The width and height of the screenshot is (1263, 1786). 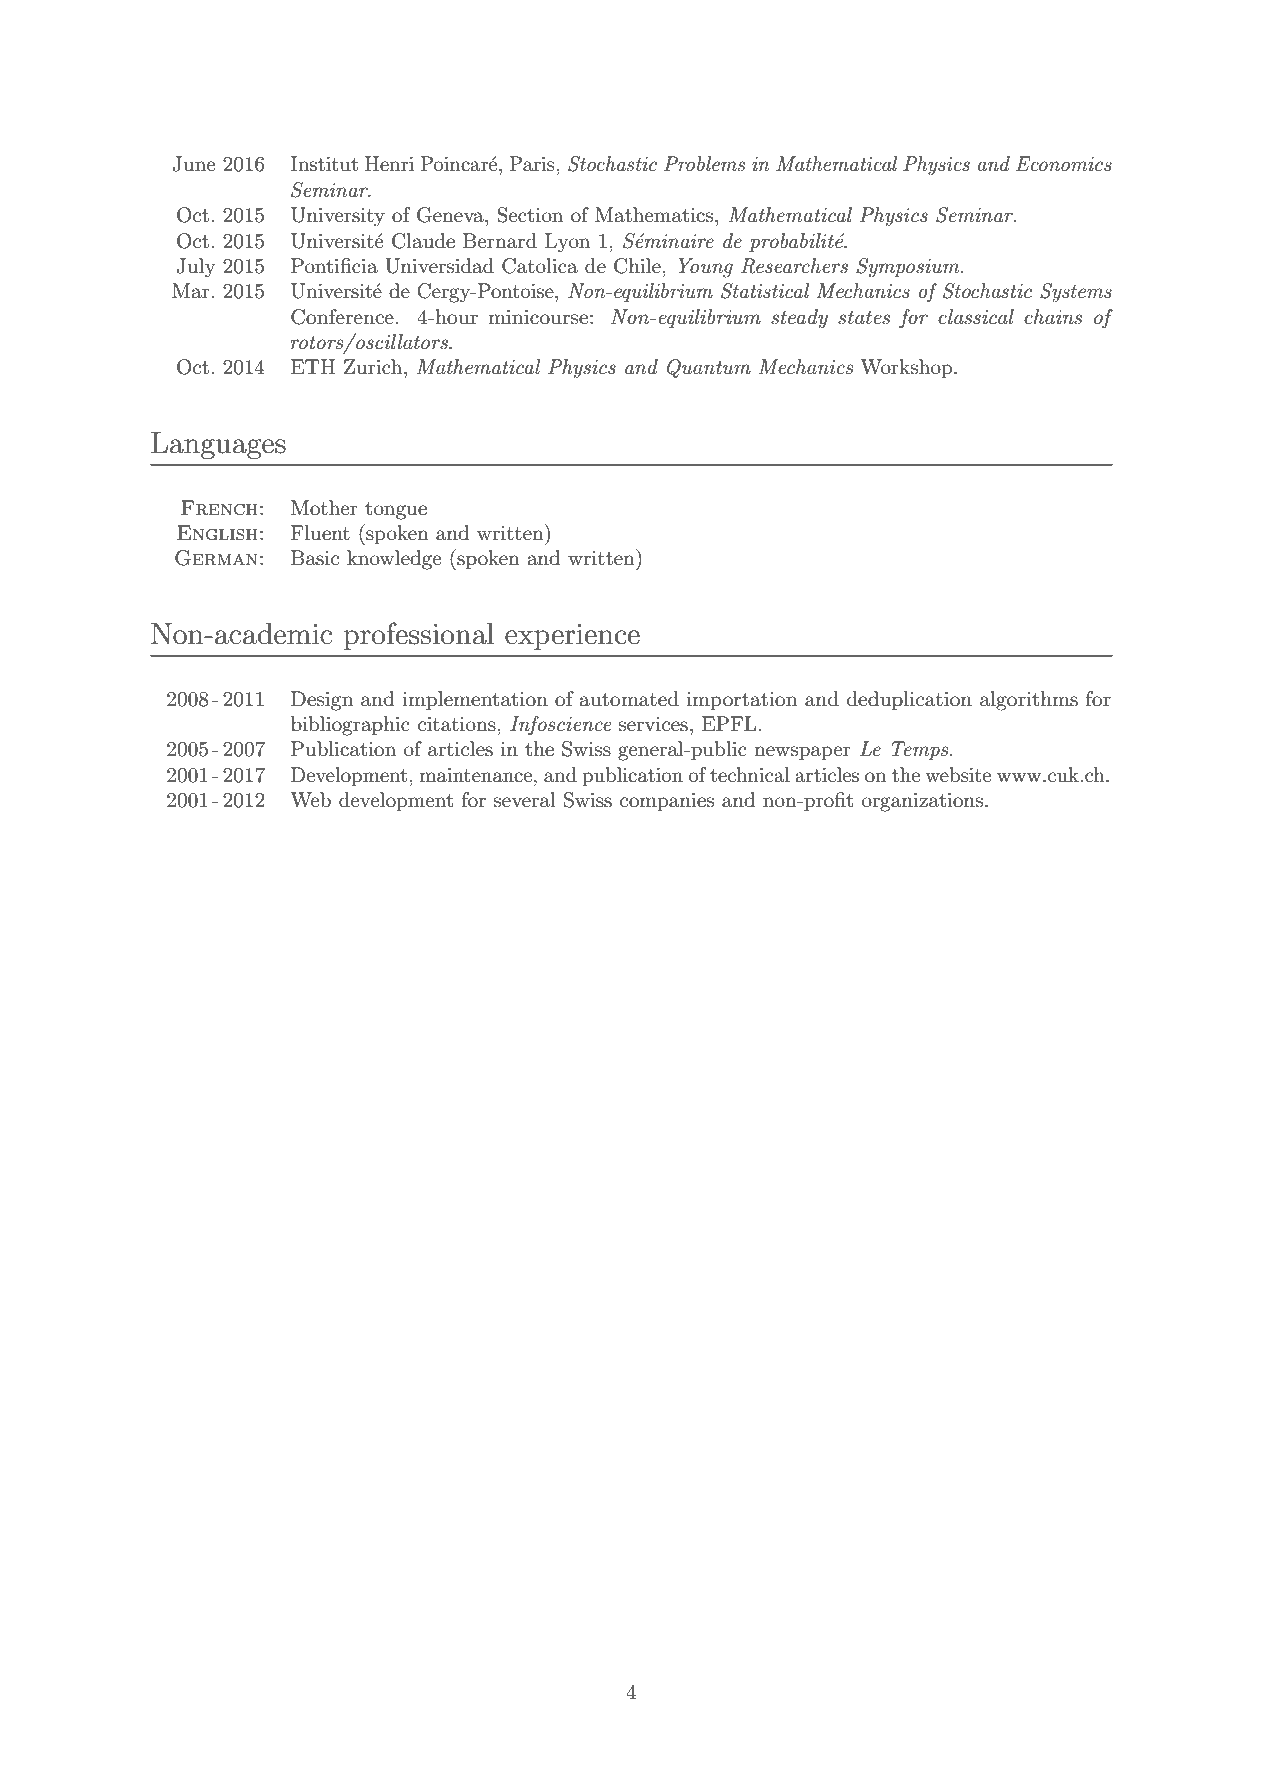 I want to click on Problems, so click(x=704, y=164).
